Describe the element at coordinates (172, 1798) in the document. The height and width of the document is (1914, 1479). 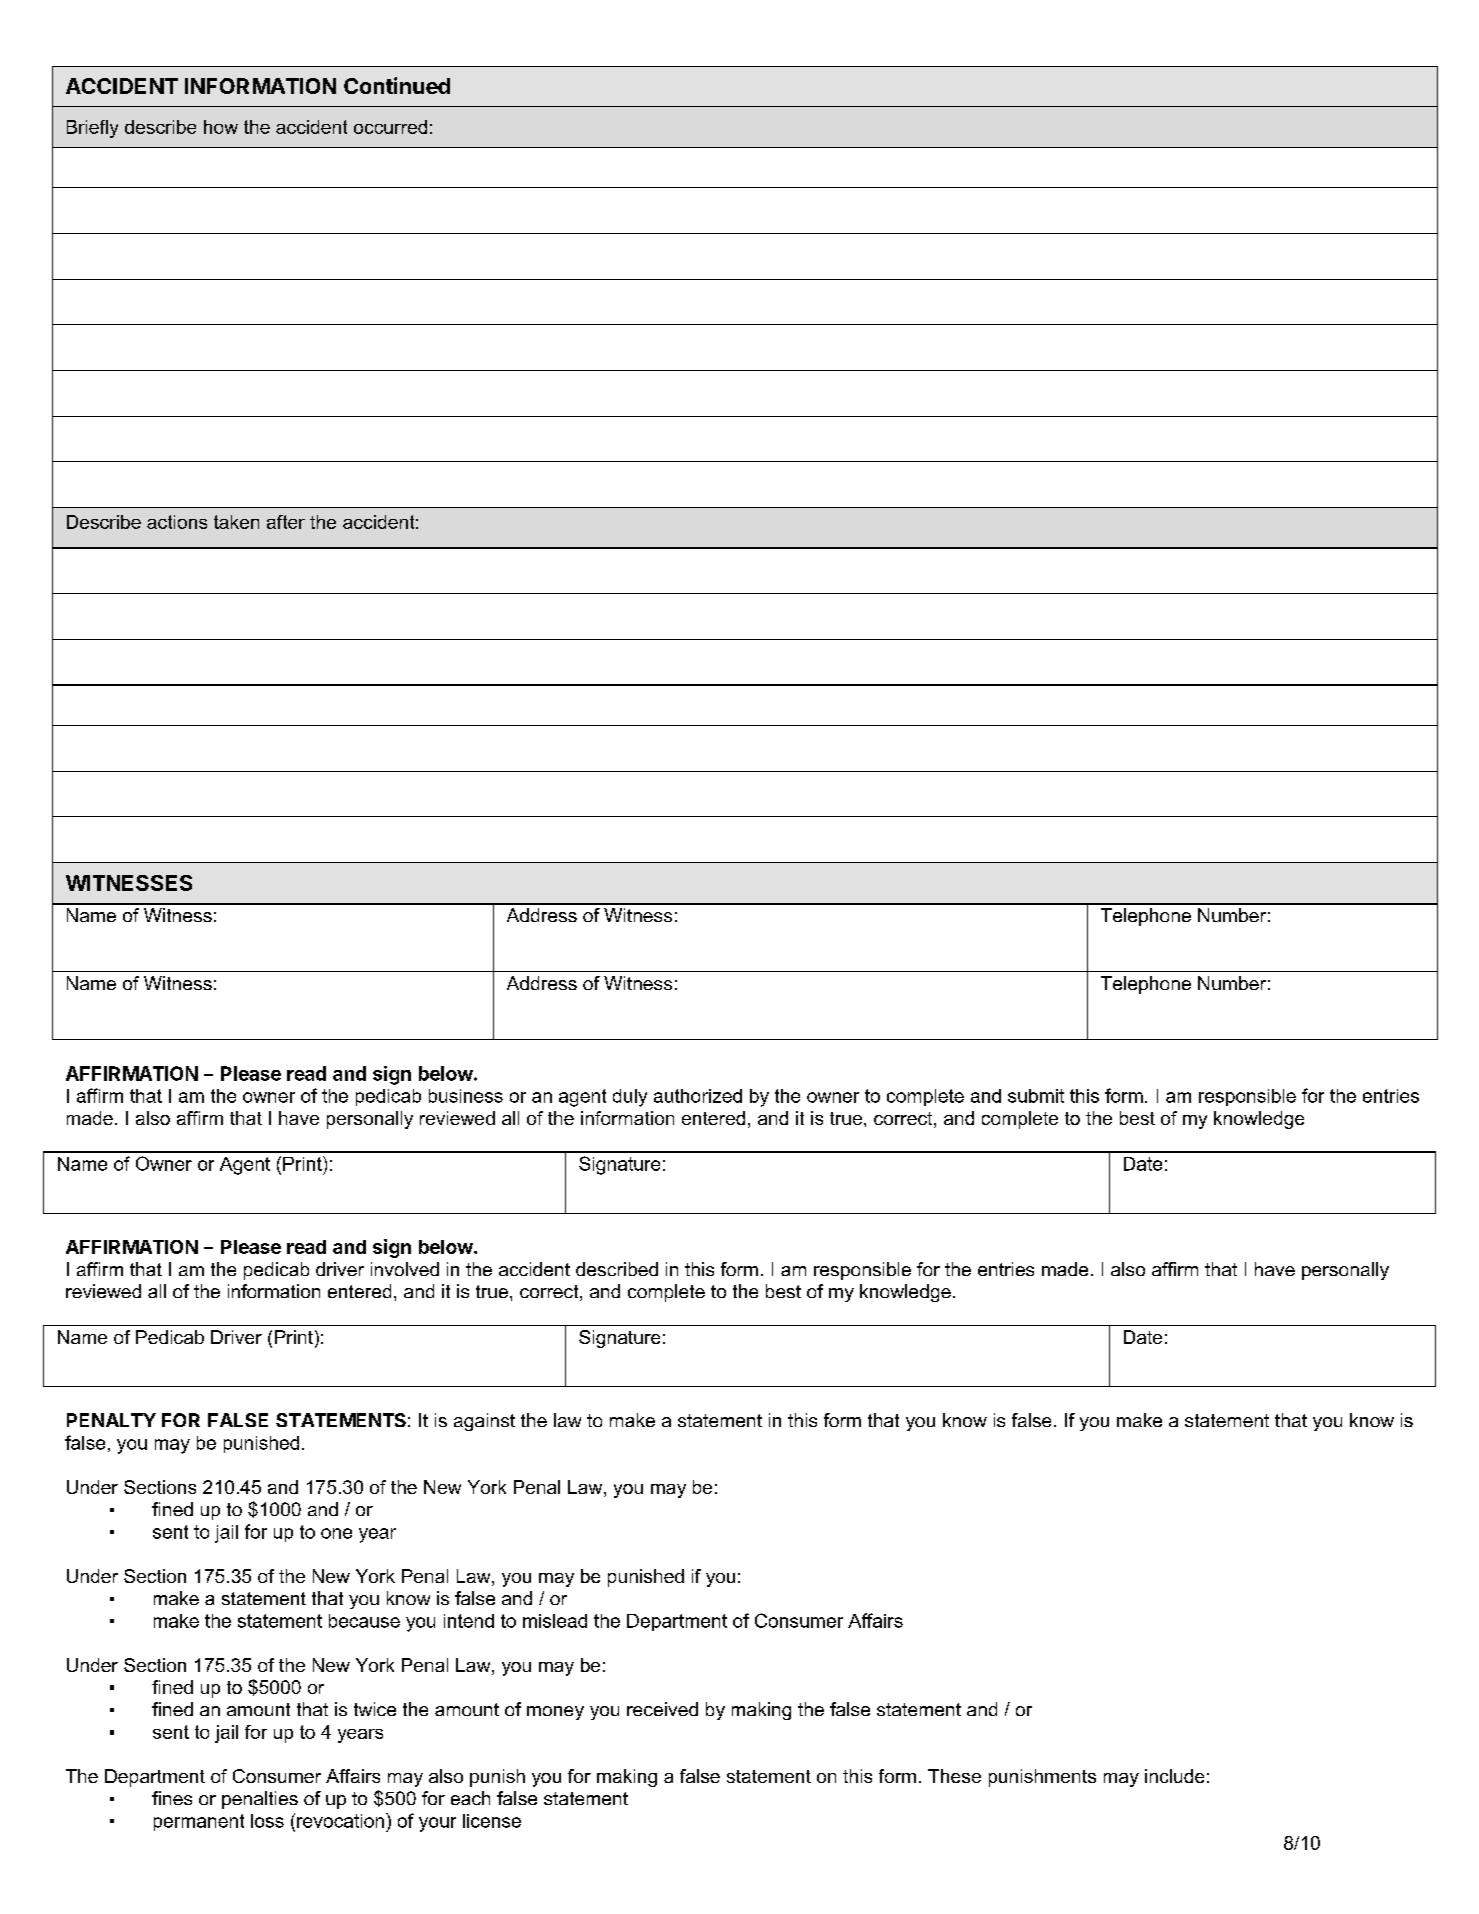
I see `fines` at that location.
